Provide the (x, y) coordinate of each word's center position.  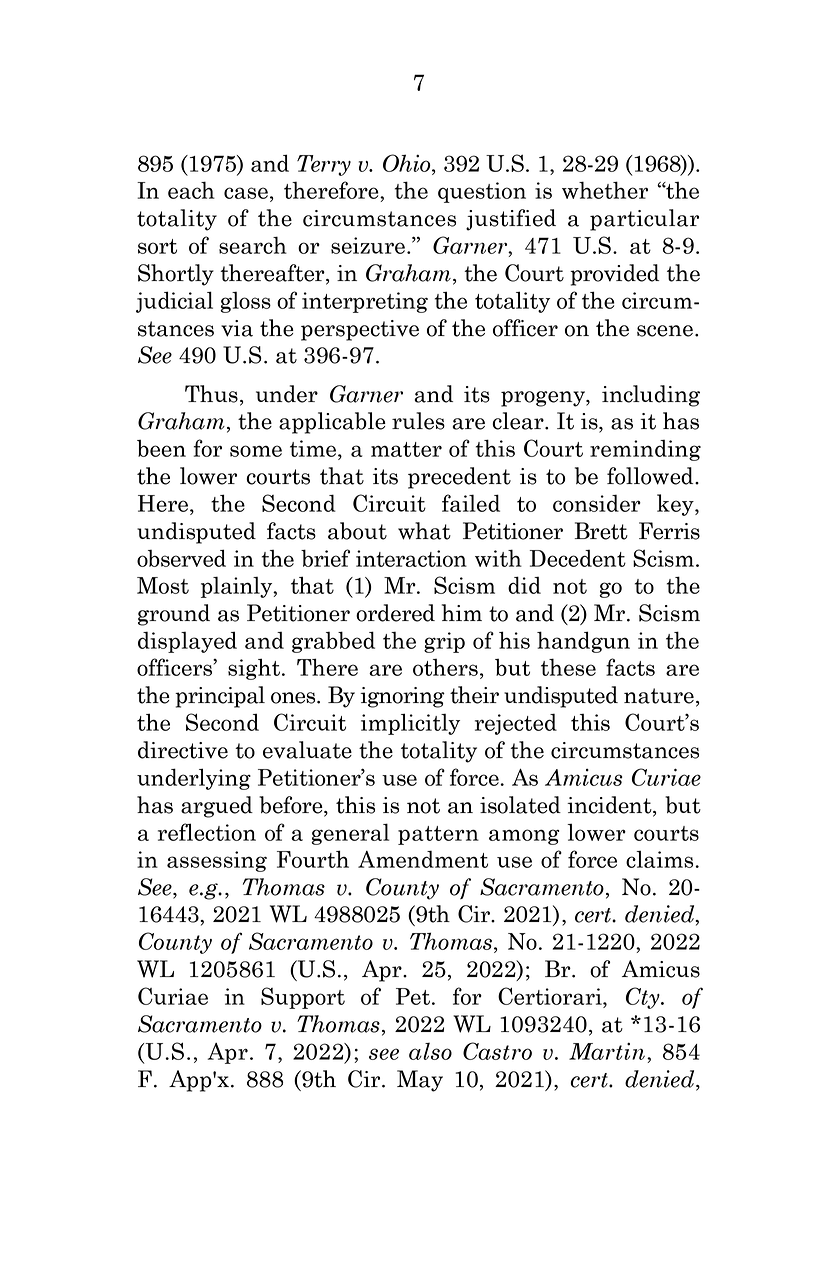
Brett (601, 531)
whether (605, 190)
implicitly (410, 724)
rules (418, 421)
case (246, 193)
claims (661, 859)
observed (181, 558)
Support (303, 998)
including (651, 396)
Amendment (423, 859)
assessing (217, 861)
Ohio (408, 163)
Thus (211, 394)
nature (659, 696)
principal (220, 697)
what (424, 531)
